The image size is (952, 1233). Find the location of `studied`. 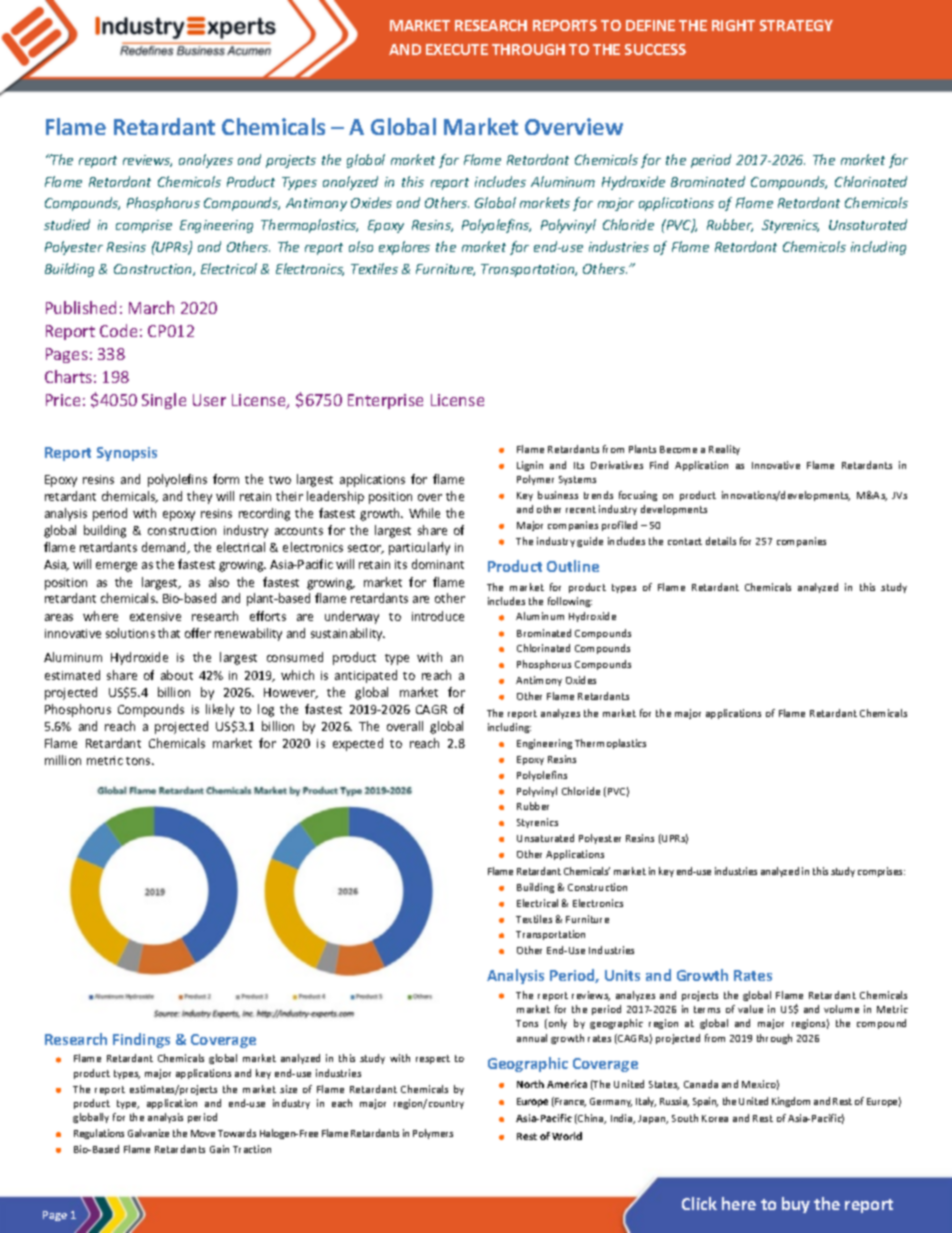

studied is located at coordinates (67, 224).
